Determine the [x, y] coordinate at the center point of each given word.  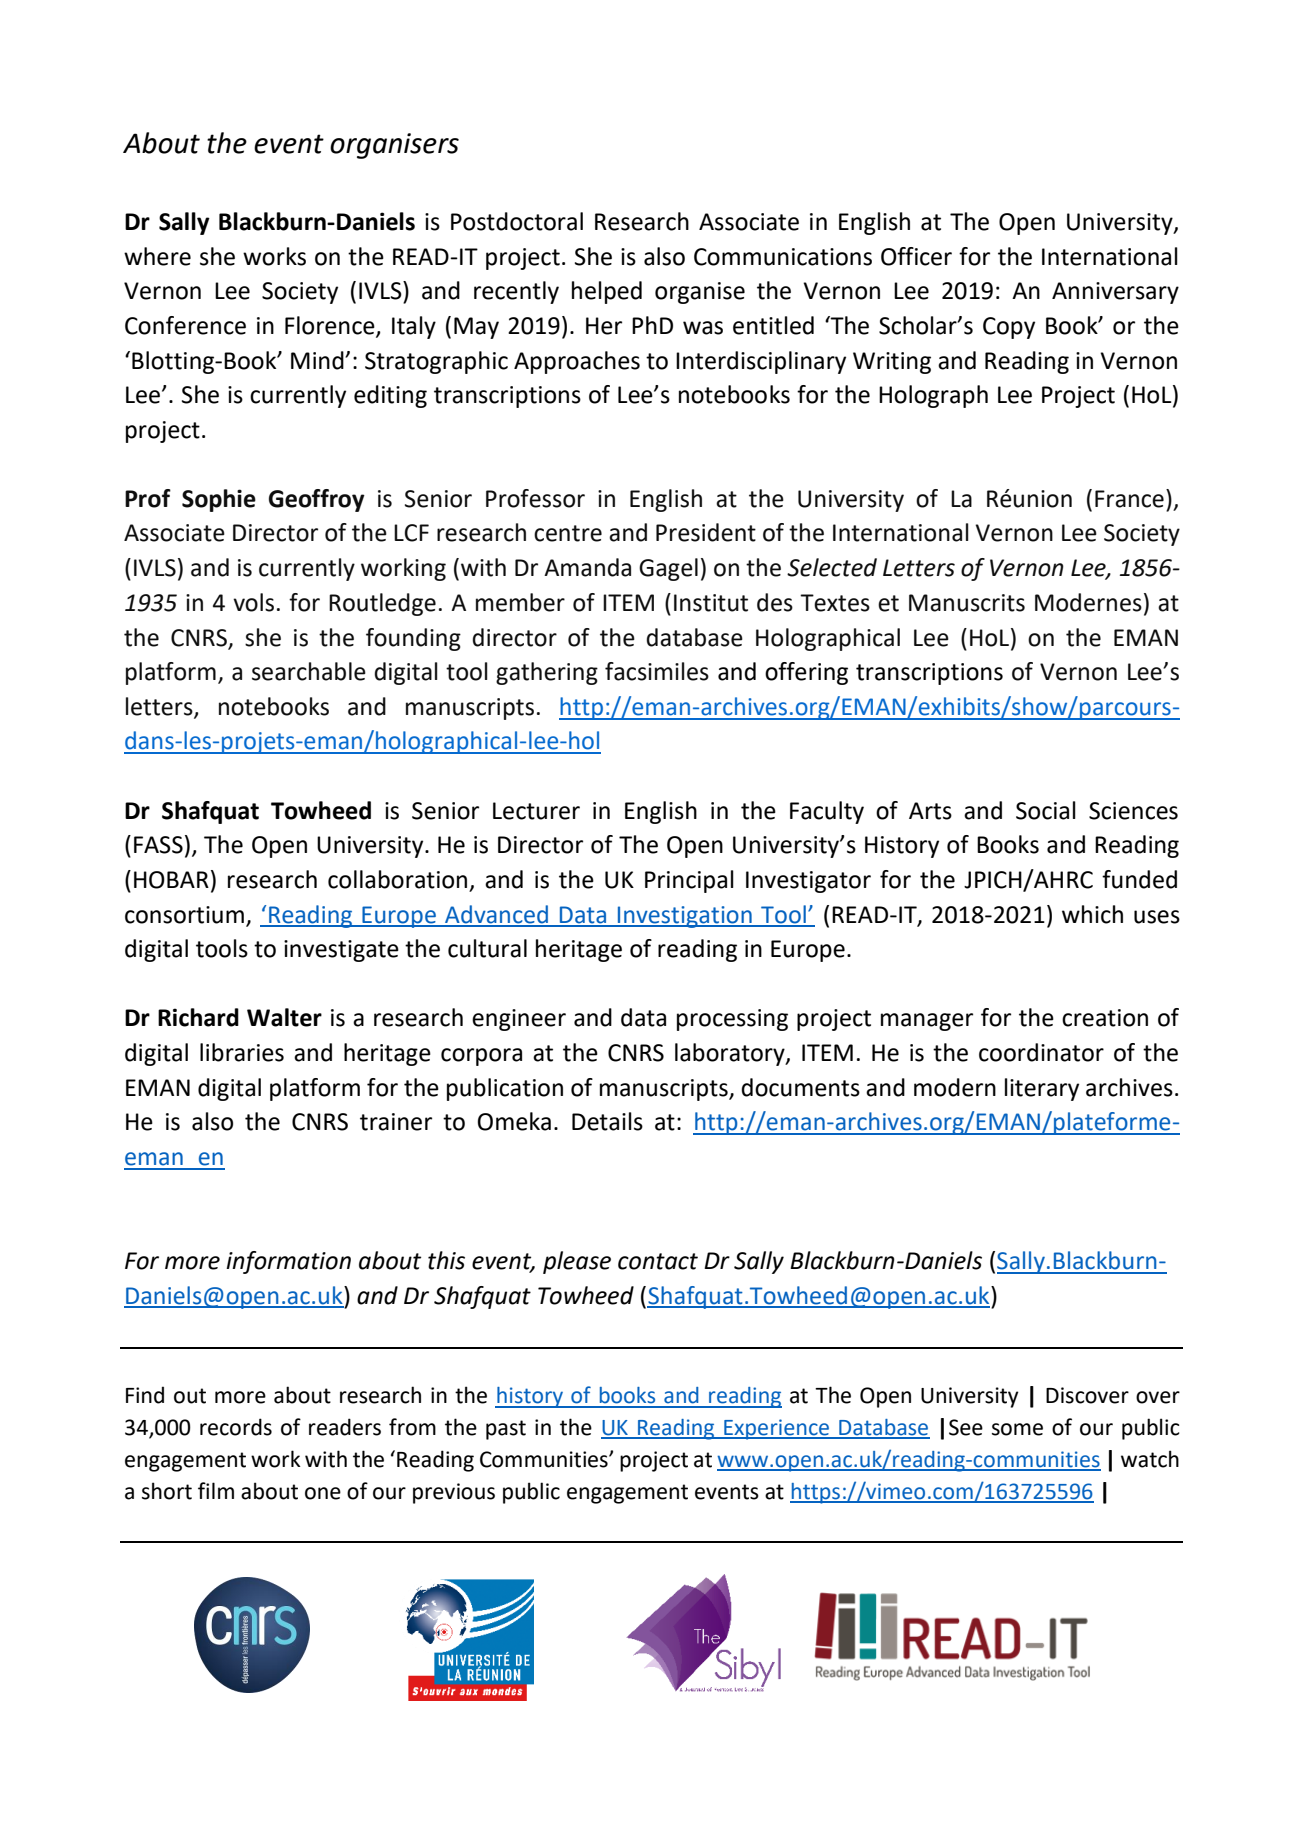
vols [253, 602]
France [1129, 499]
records [236, 1427]
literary [1042, 1089]
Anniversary [1115, 293]
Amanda [587, 567]
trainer [396, 1122]
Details [607, 1121]
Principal [689, 881]
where [157, 256]
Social [1046, 810]
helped [607, 292]
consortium [184, 915]
